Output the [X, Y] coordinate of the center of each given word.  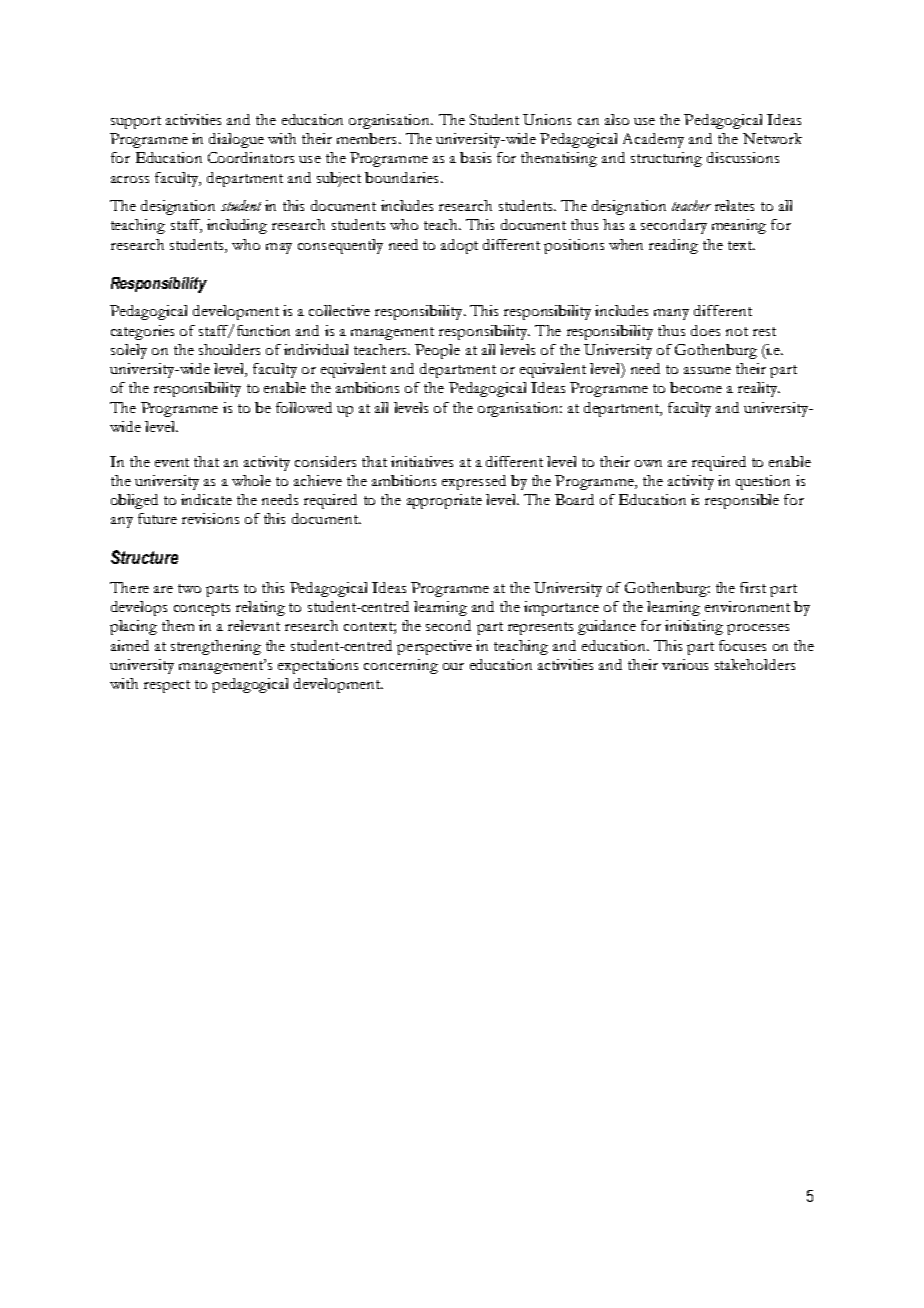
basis [475, 157]
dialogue [236, 140]
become [696, 387]
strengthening [216, 647]
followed [304, 407]
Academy [653, 140]
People [437, 351]
